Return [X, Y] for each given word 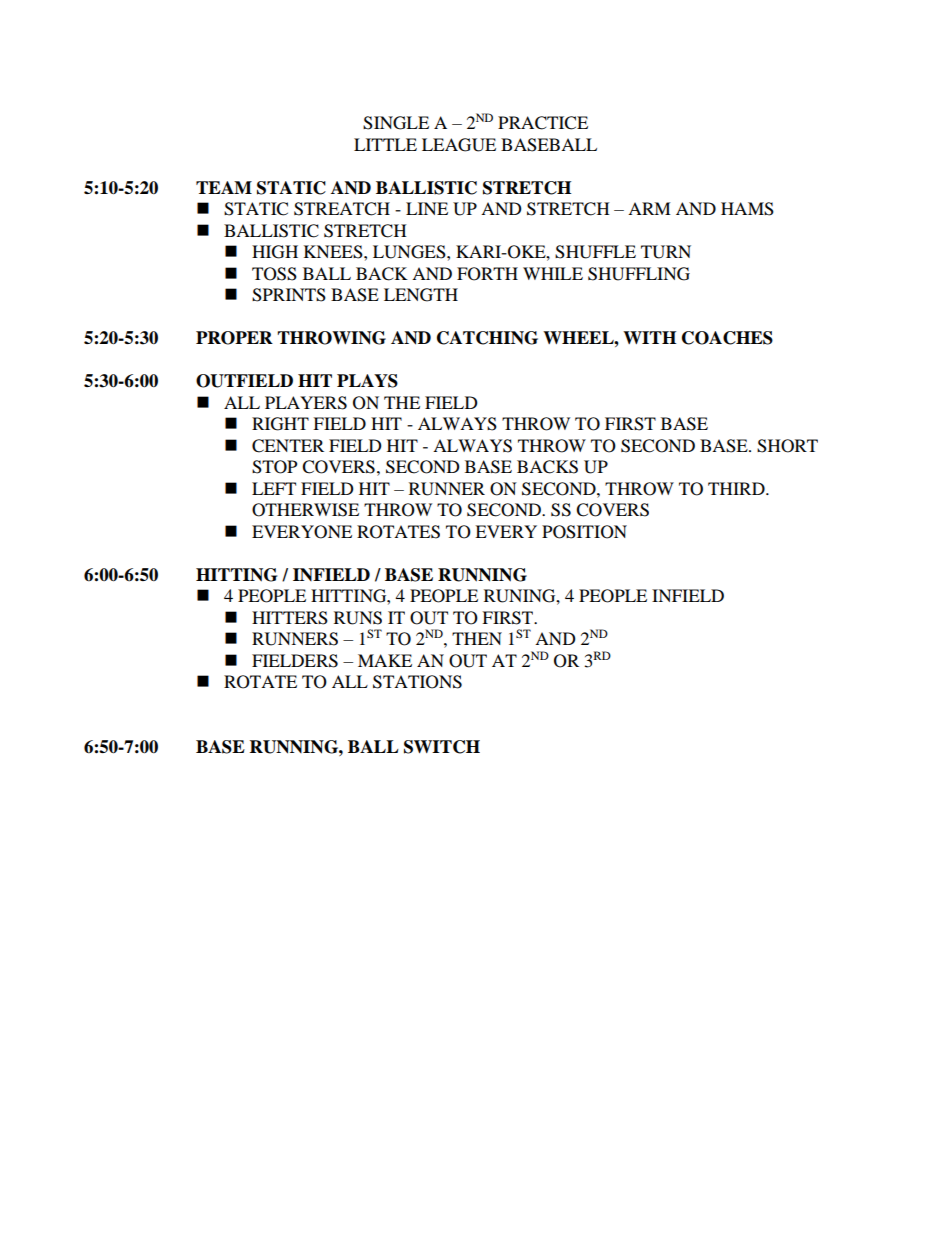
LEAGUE [459, 145]
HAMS [747, 209]
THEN [477, 638]
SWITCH [442, 747]
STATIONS [417, 682]
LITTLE [385, 144]
